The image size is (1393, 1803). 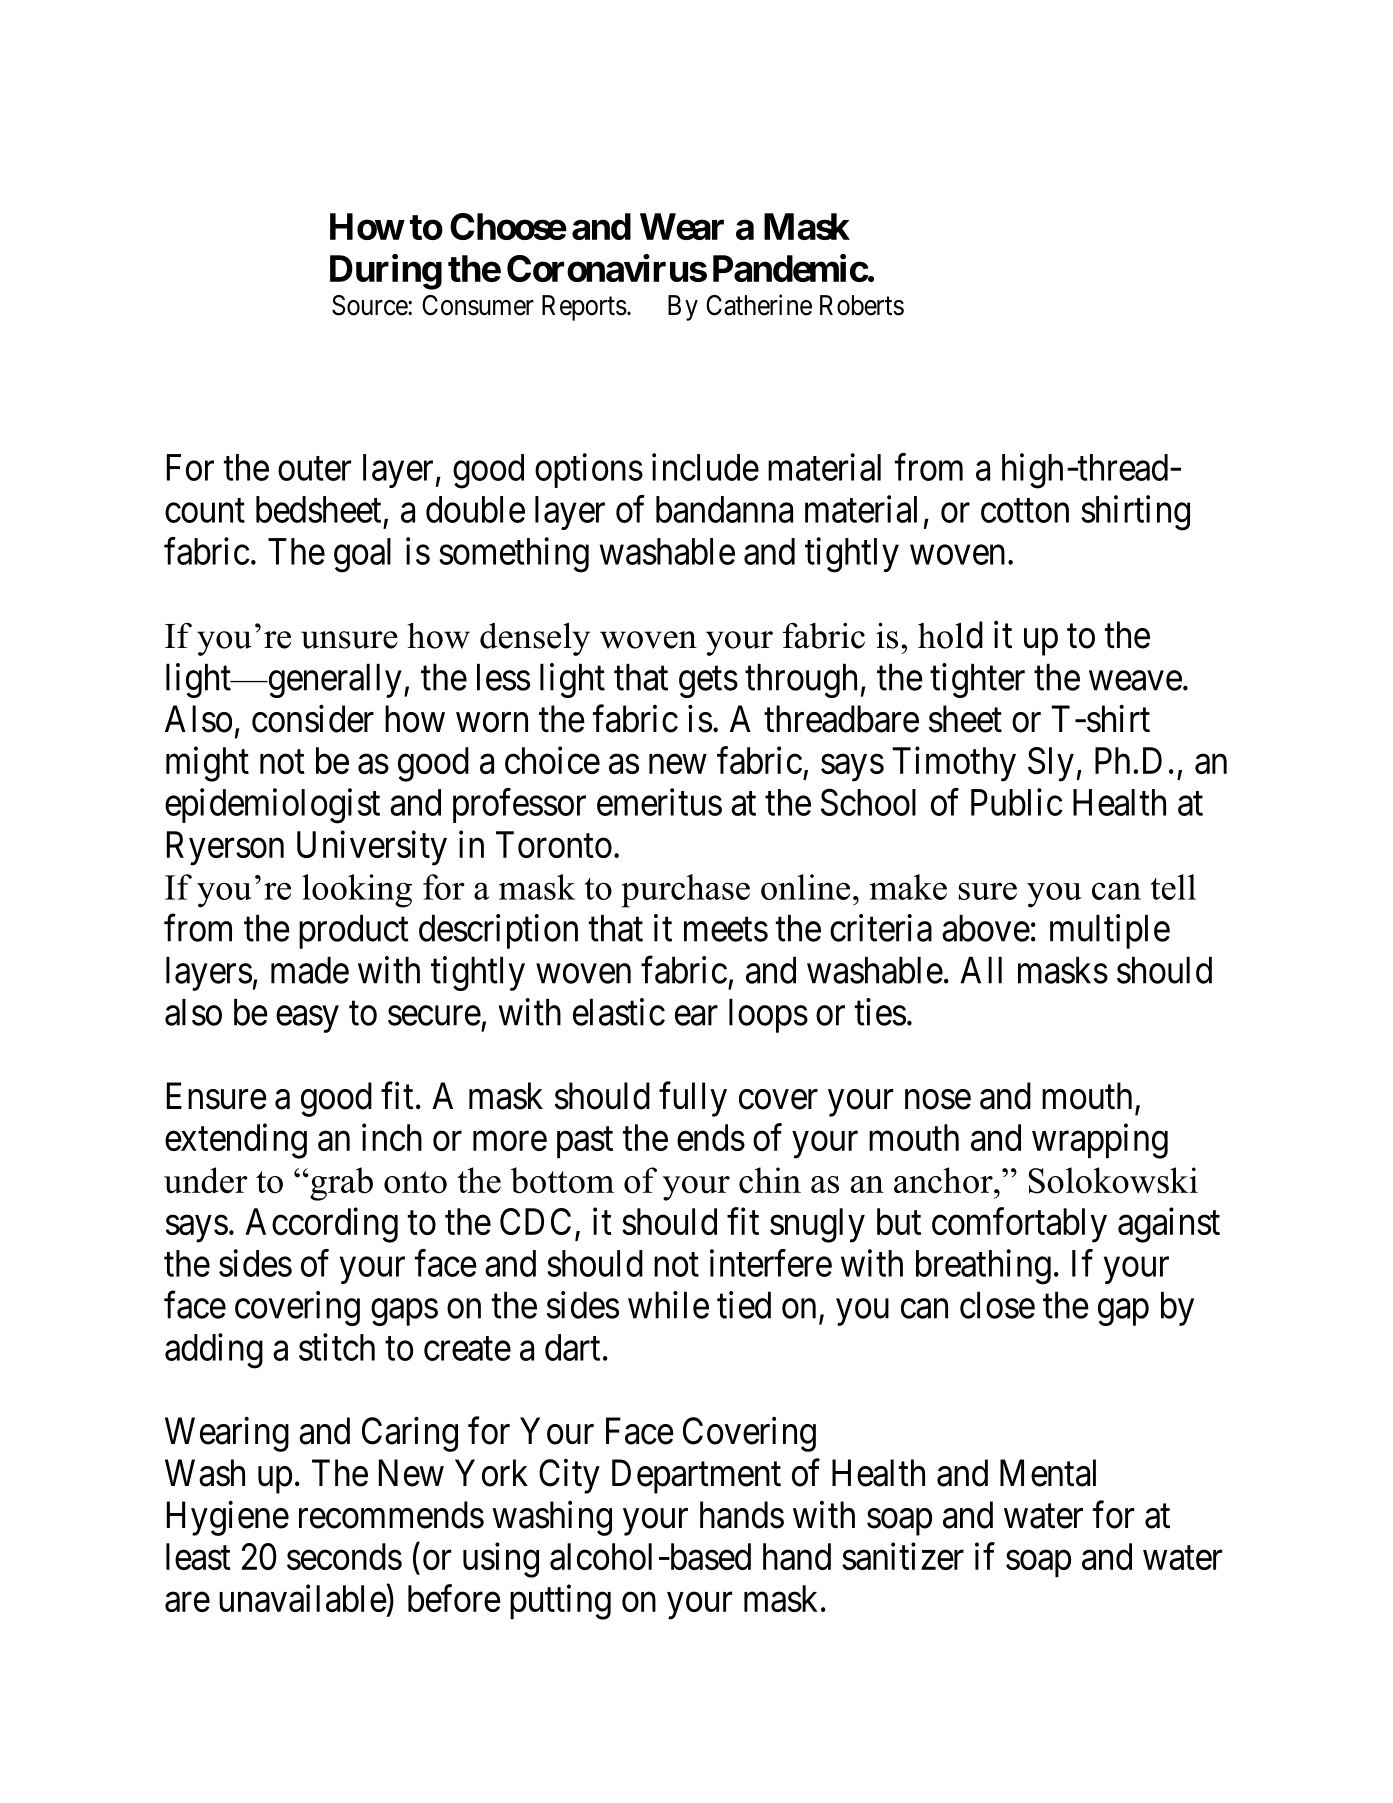 I want to click on Source, so click(x=370, y=305).
